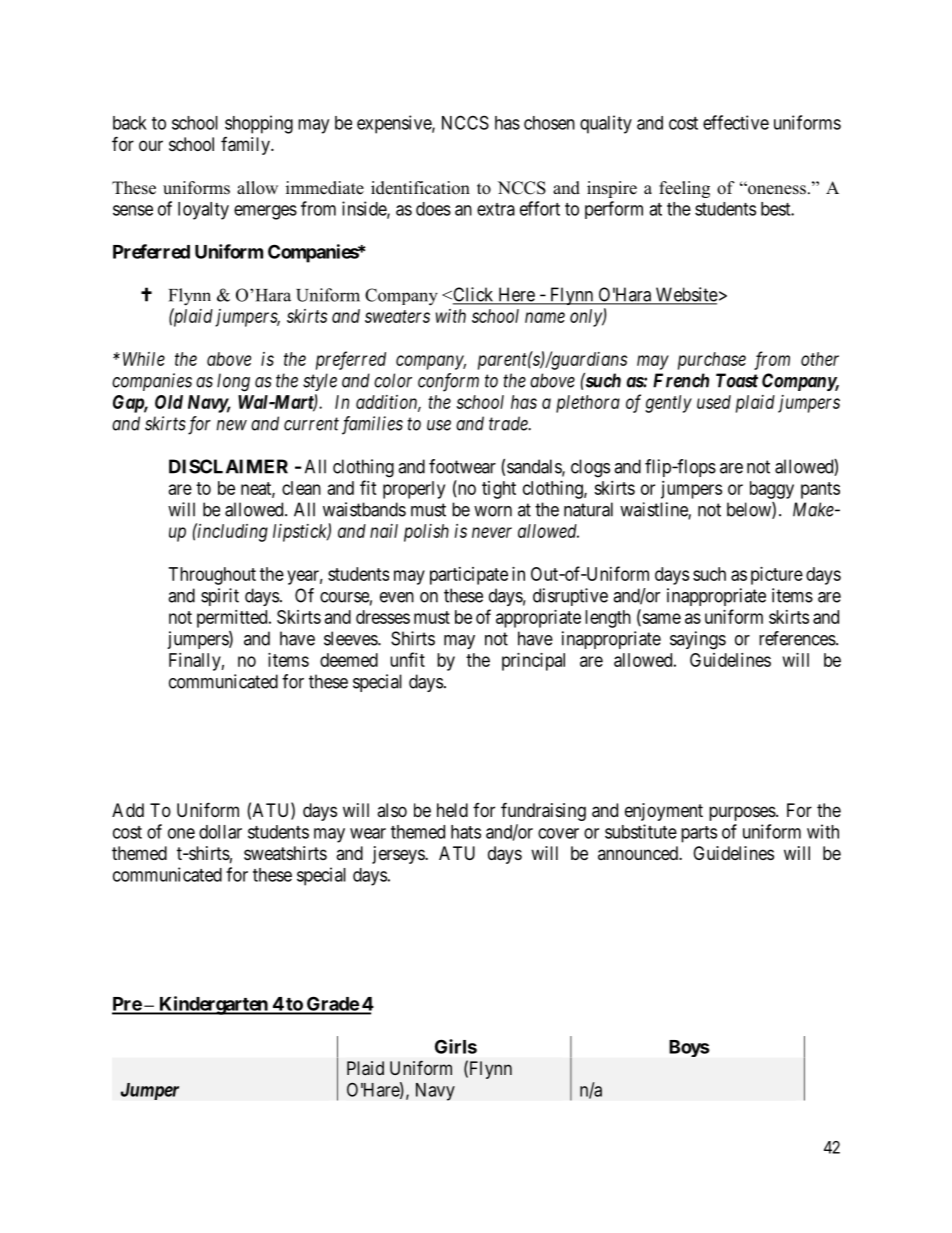  What do you see at coordinates (448, 382) in the document?
I see `conform` at bounding box center [448, 382].
